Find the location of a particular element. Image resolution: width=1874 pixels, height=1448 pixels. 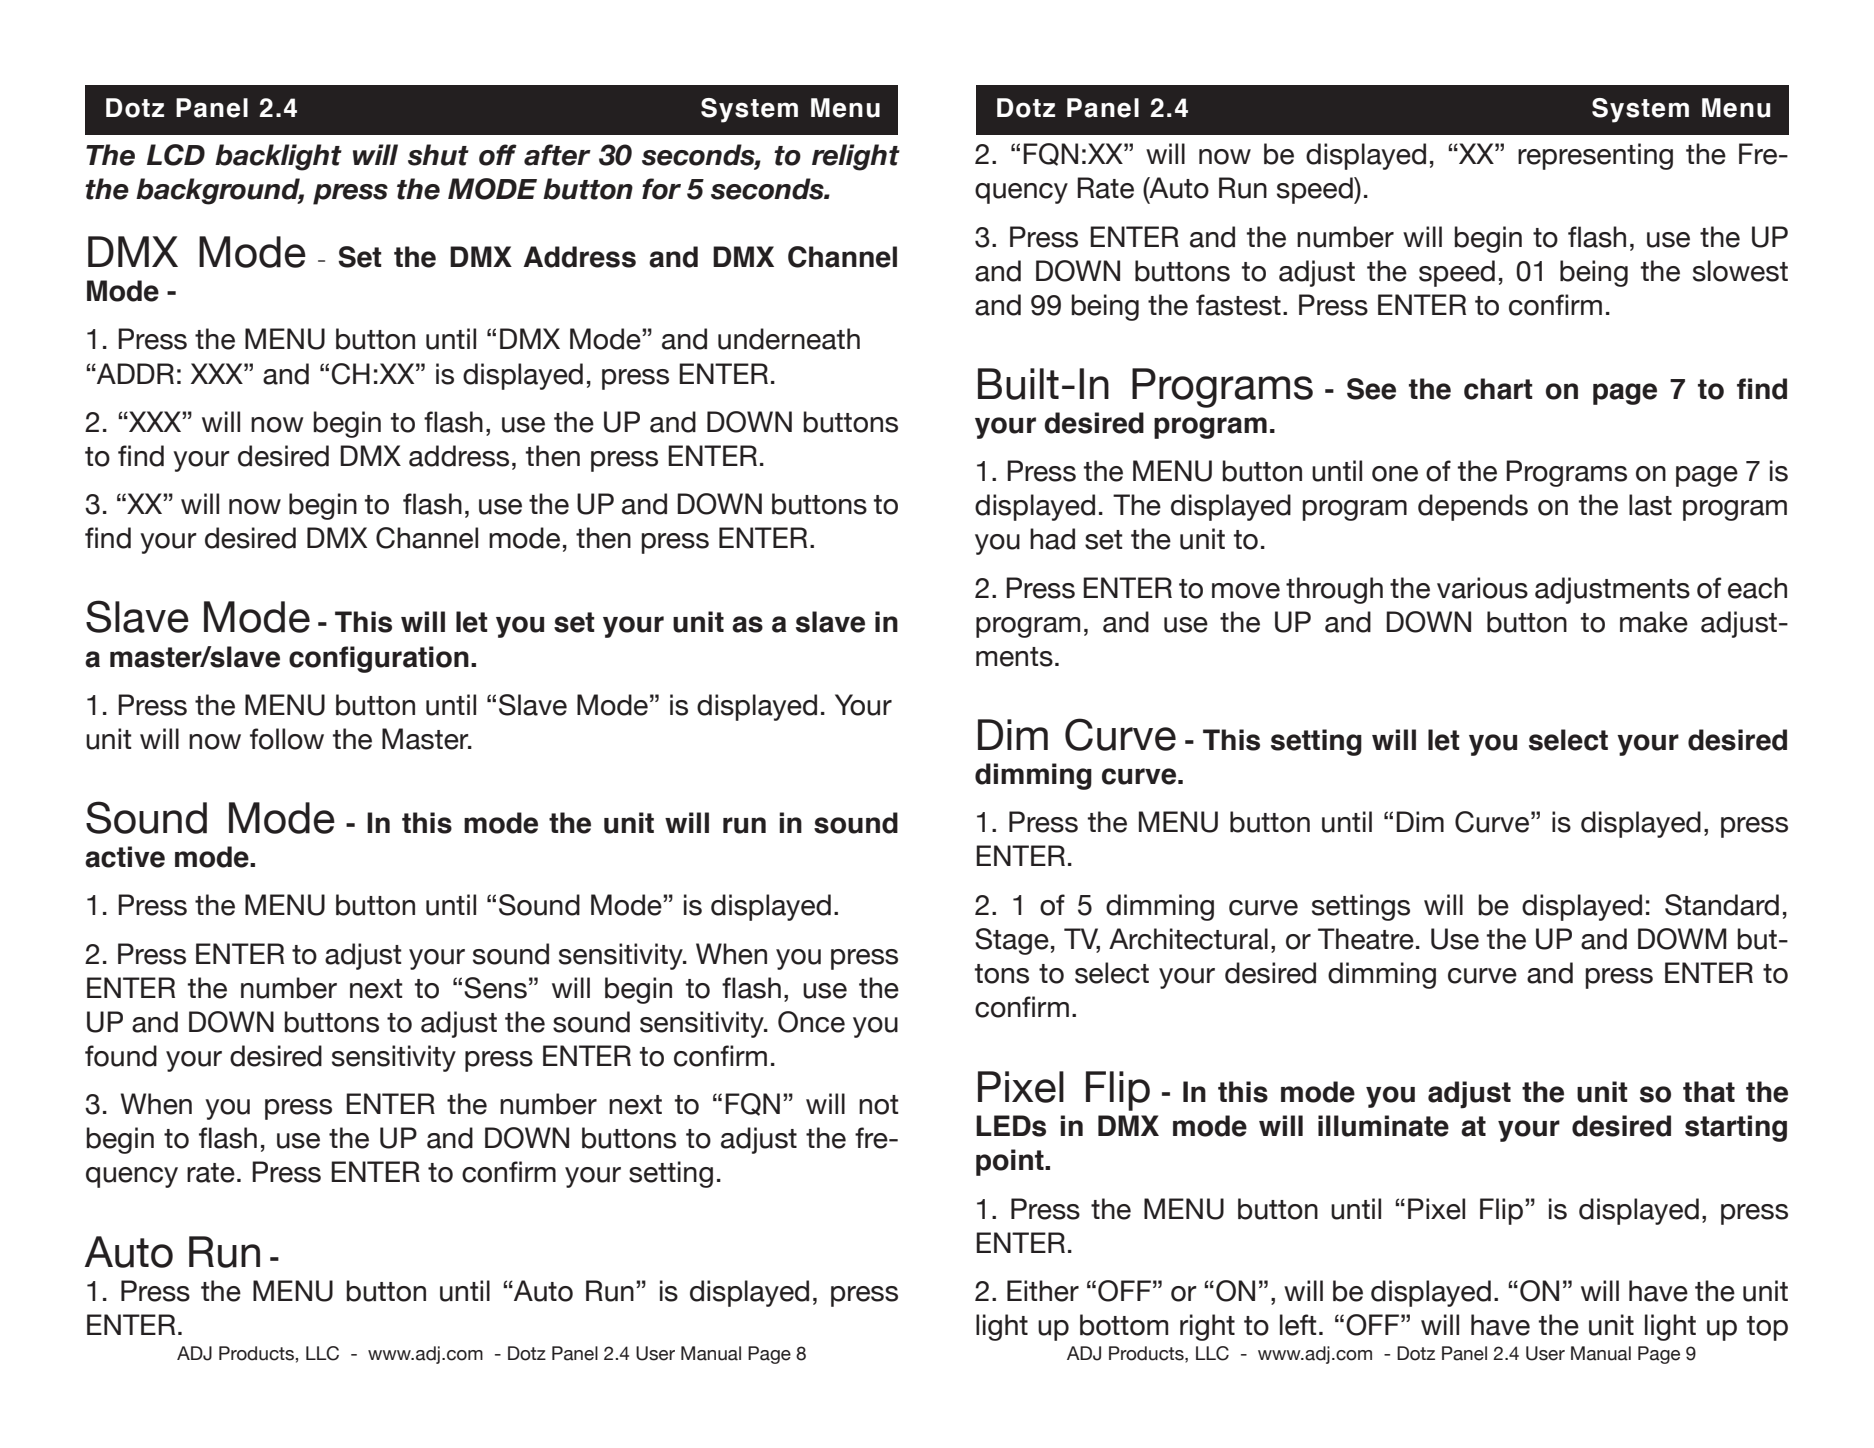

active is located at coordinates (125, 857).
